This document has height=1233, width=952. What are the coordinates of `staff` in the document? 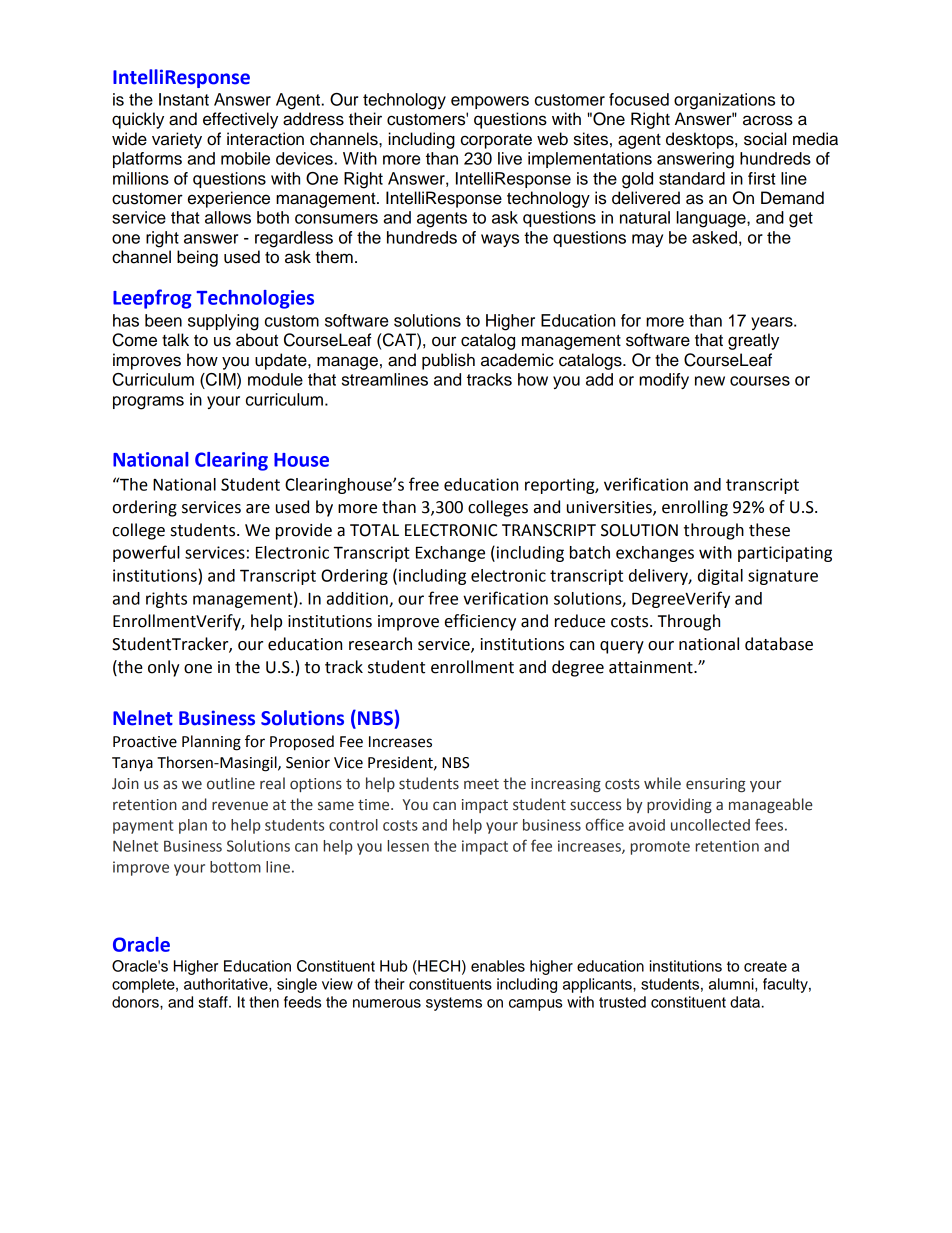 It's located at (214, 1002).
